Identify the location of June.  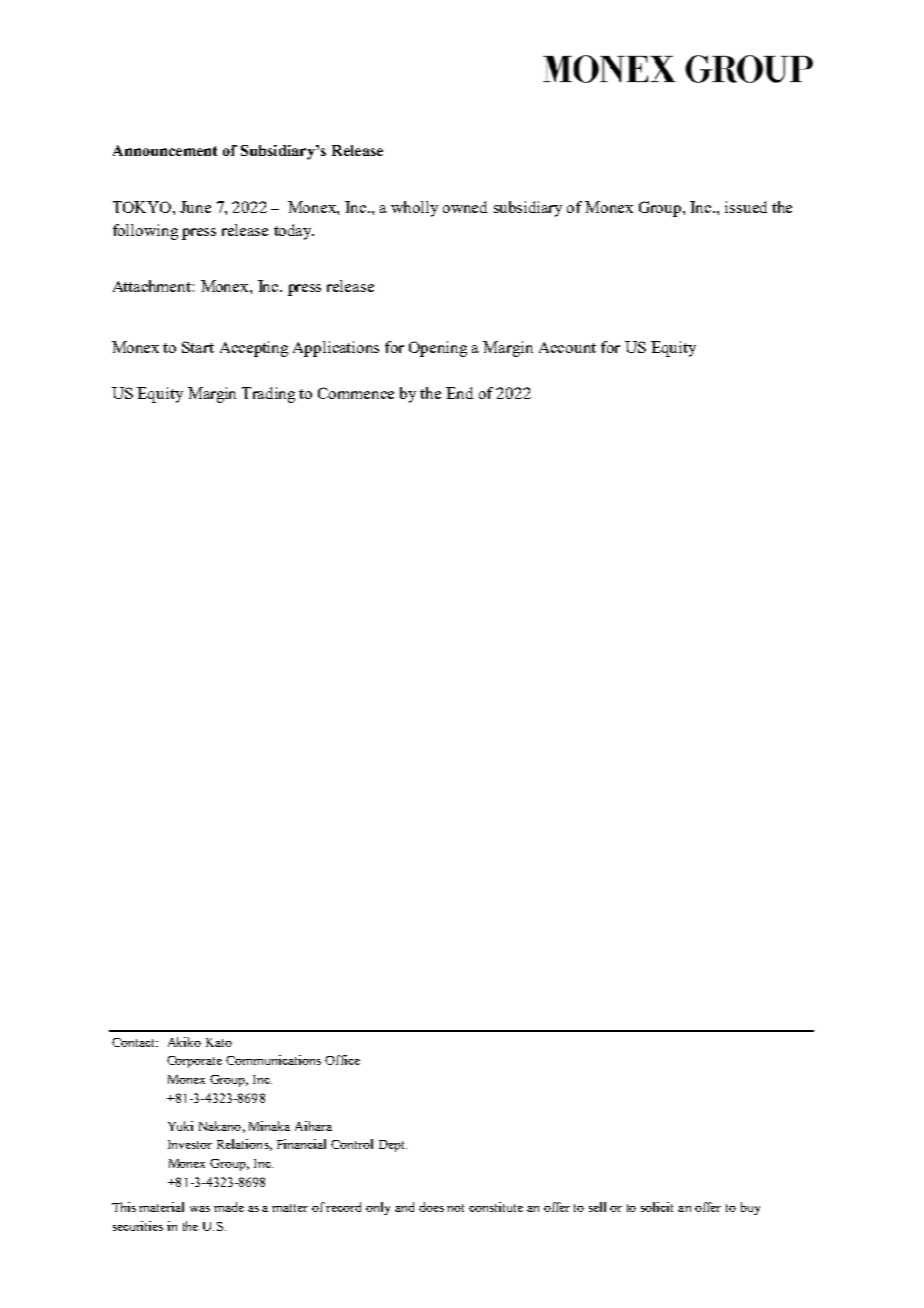
(195, 207).
